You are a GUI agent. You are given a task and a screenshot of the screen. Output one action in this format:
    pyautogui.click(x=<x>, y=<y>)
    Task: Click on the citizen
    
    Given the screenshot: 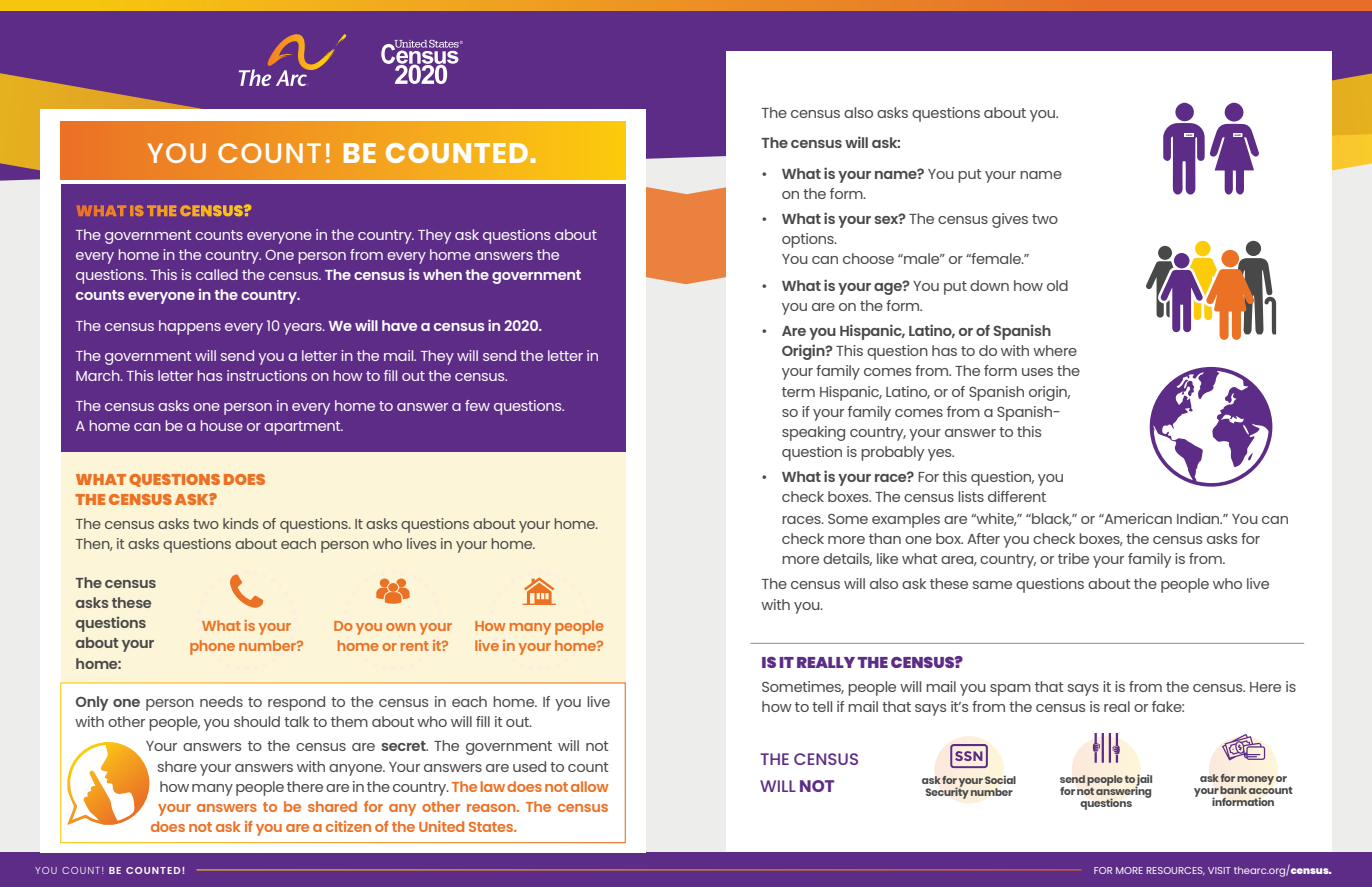 What is the action you would take?
    pyautogui.click(x=348, y=826)
